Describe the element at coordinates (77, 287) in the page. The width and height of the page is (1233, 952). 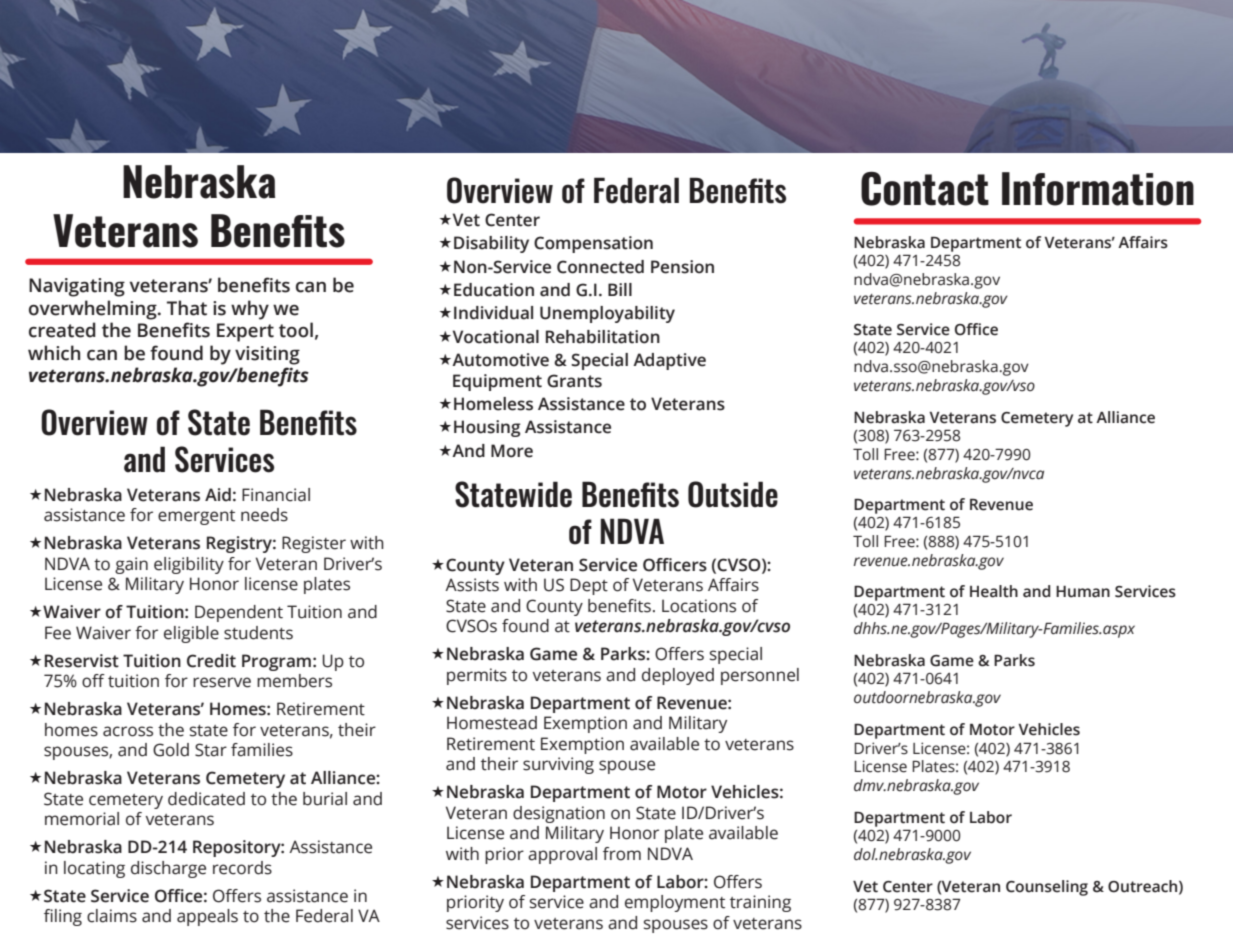
I see `Navigating` at that location.
